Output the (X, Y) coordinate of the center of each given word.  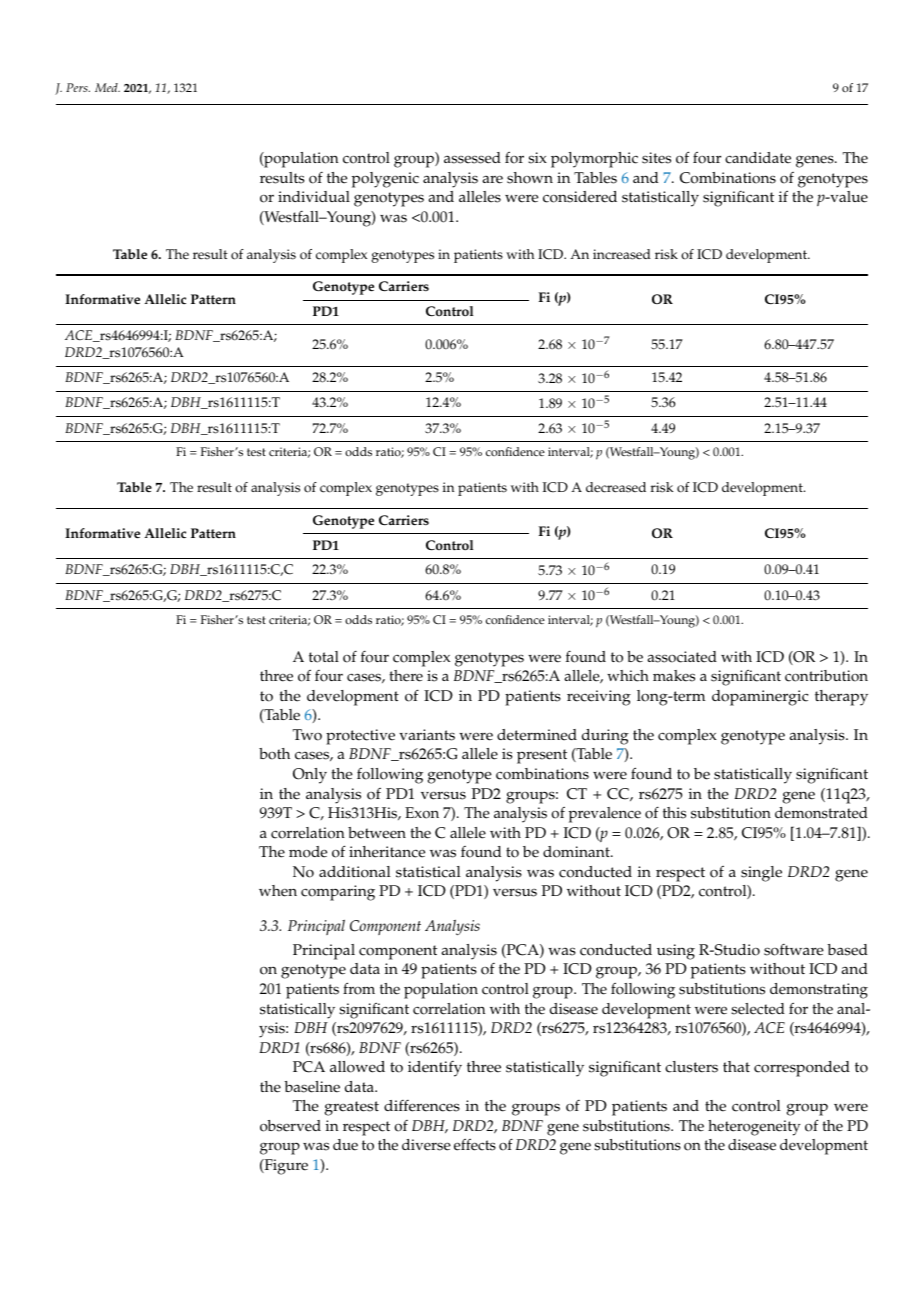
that (736, 1066)
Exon (422, 813)
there (406, 676)
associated (682, 657)
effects (475, 1145)
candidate (758, 158)
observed (290, 1126)
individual (314, 196)
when (278, 891)
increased (622, 254)
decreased (616, 487)
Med (107, 87)
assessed (472, 158)
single (761, 874)
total (324, 657)
